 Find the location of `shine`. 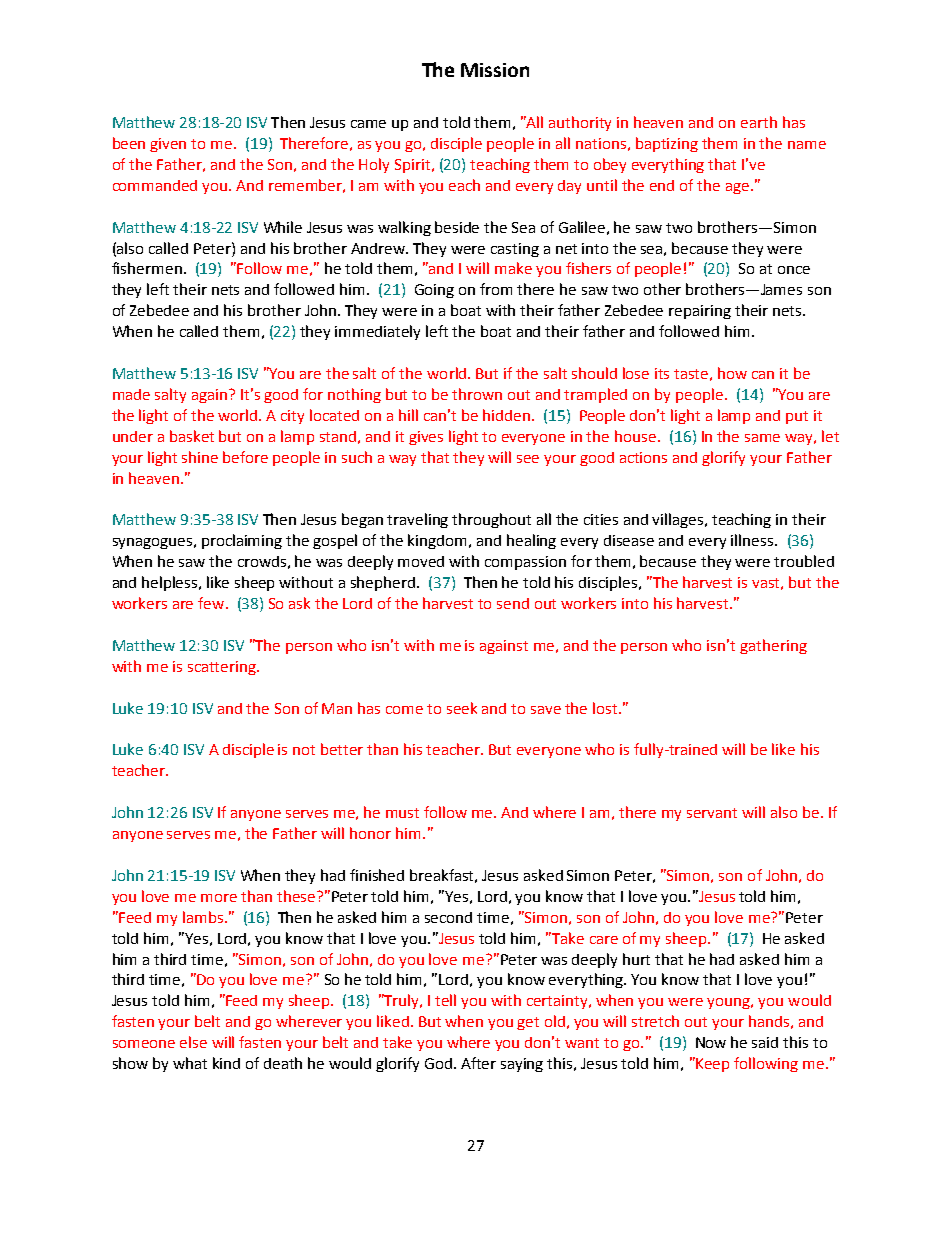

shine is located at coordinates (200, 457).
